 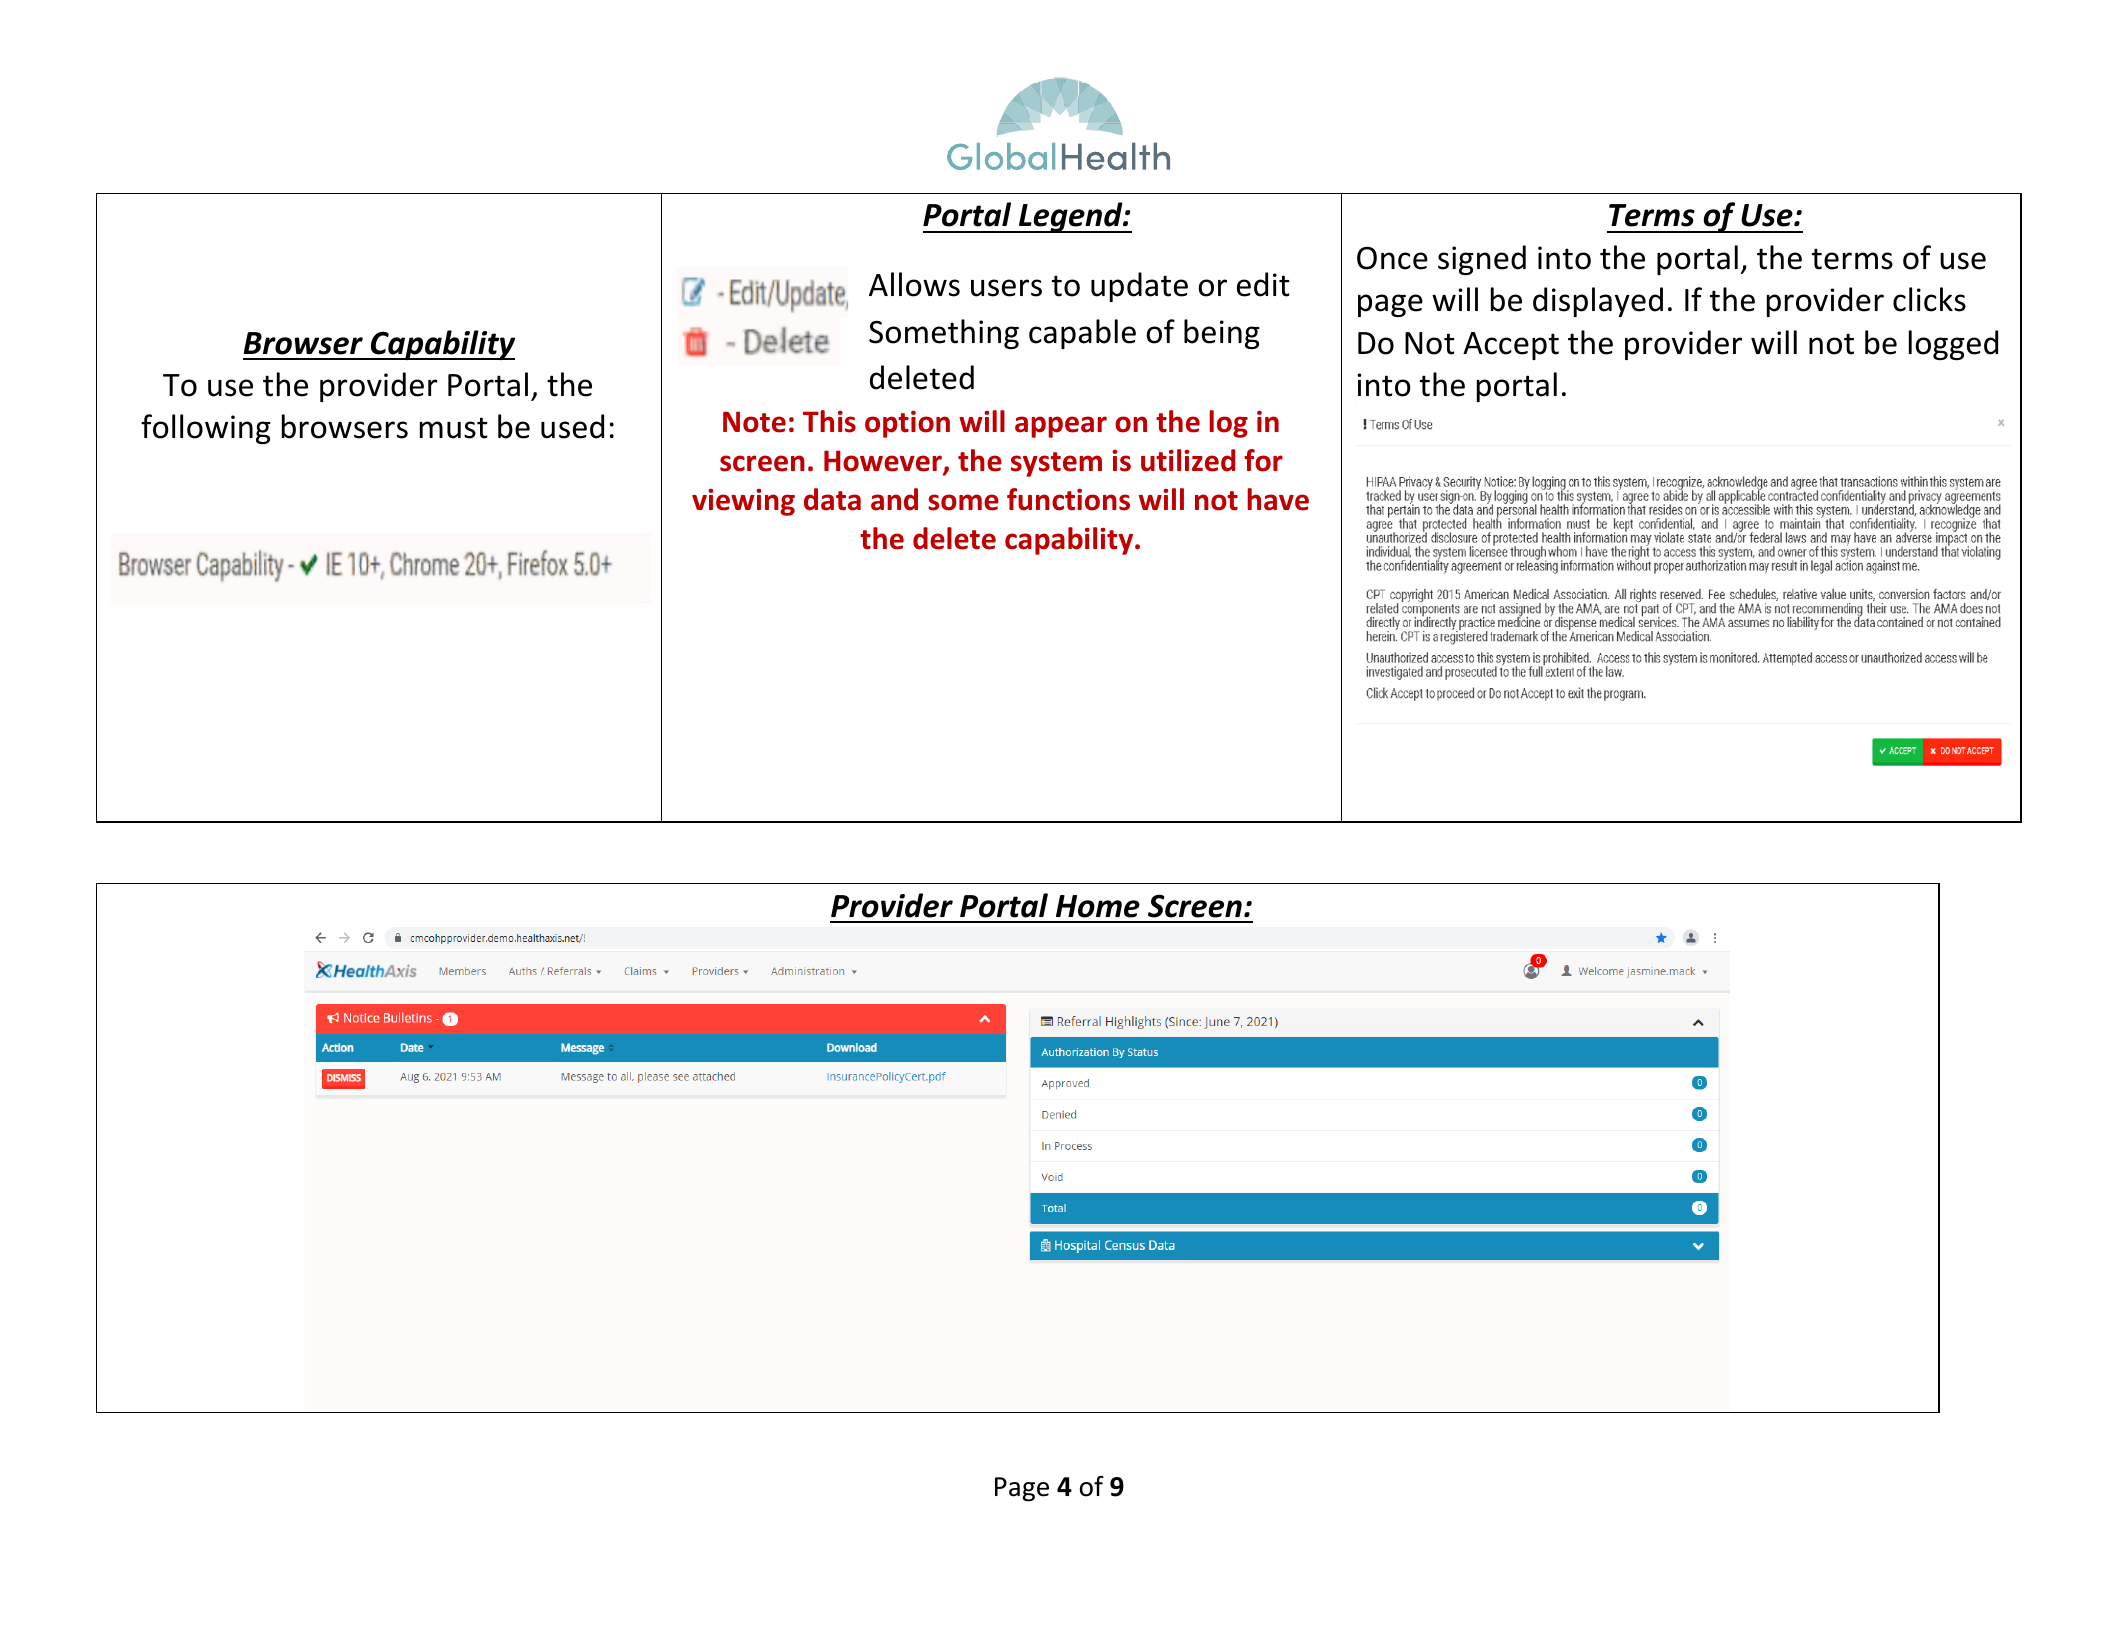 I want to click on appear, so click(x=1061, y=427).
